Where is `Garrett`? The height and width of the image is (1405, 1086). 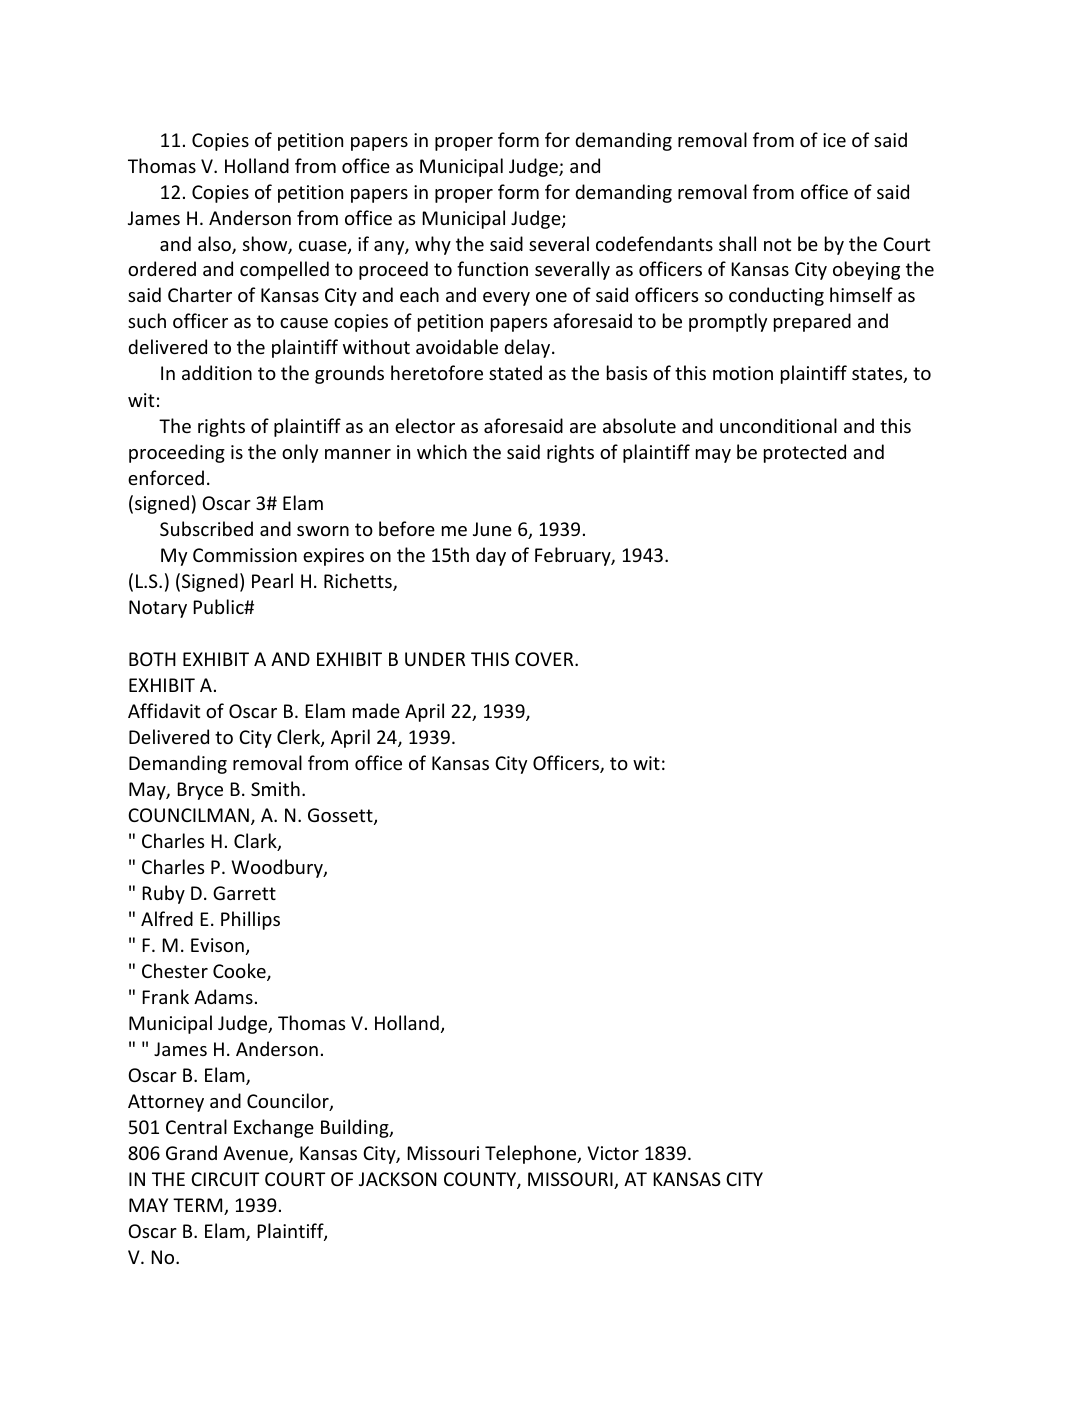
Garrett is located at coordinates (244, 893).
